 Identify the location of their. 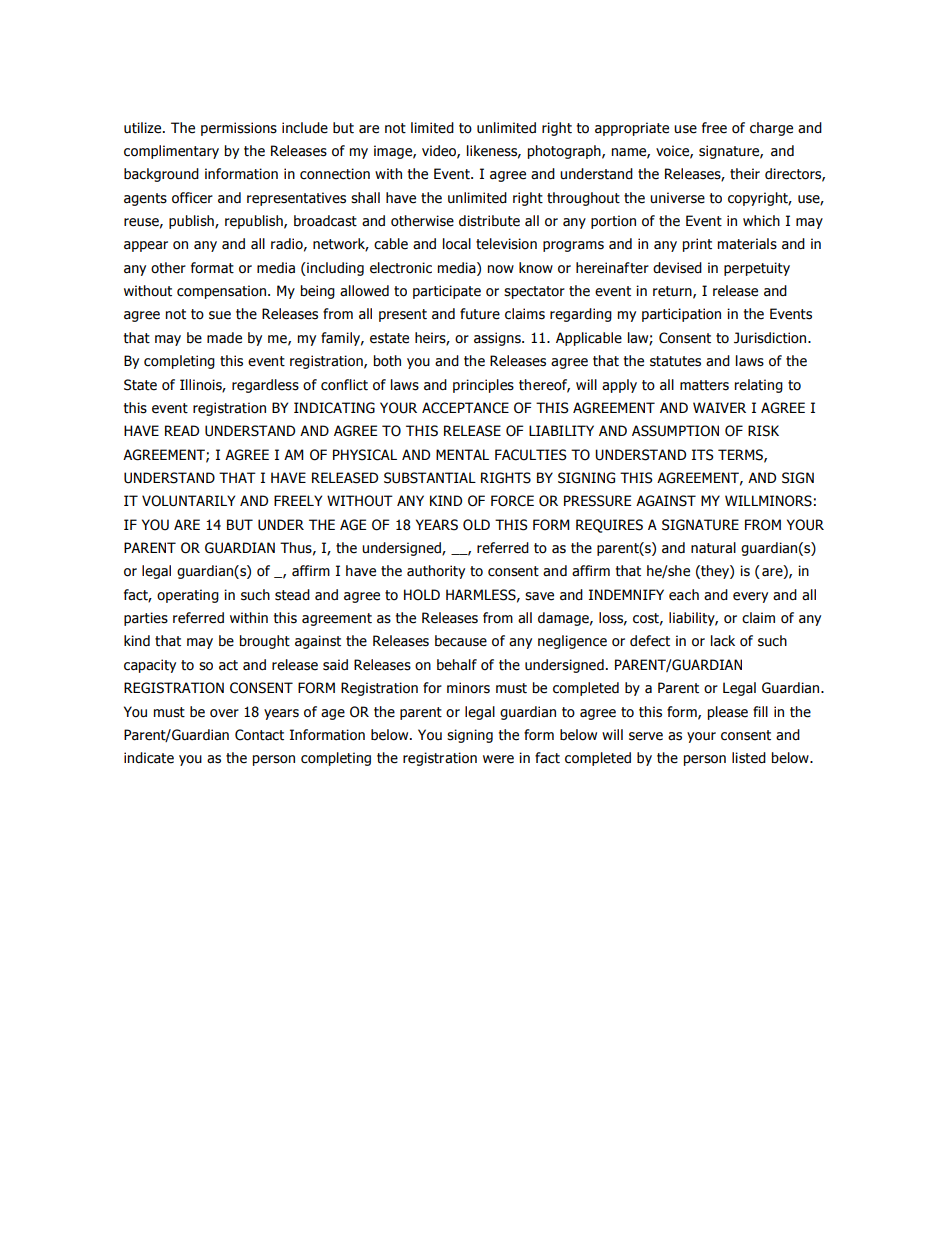
(745, 174).
